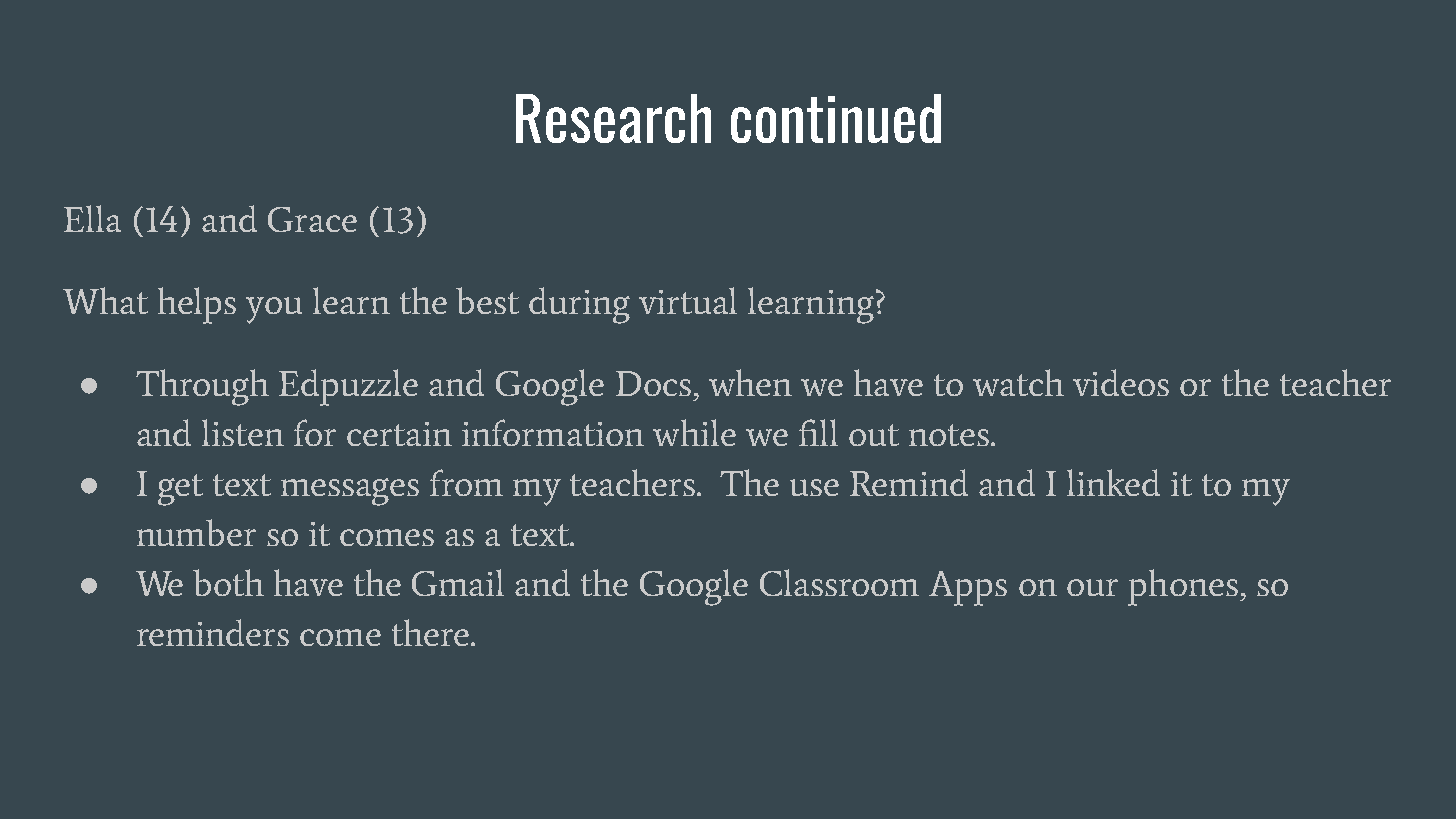 The width and height of the screenshot is (1456, 819). I want to click on both, so click(228, 582).
